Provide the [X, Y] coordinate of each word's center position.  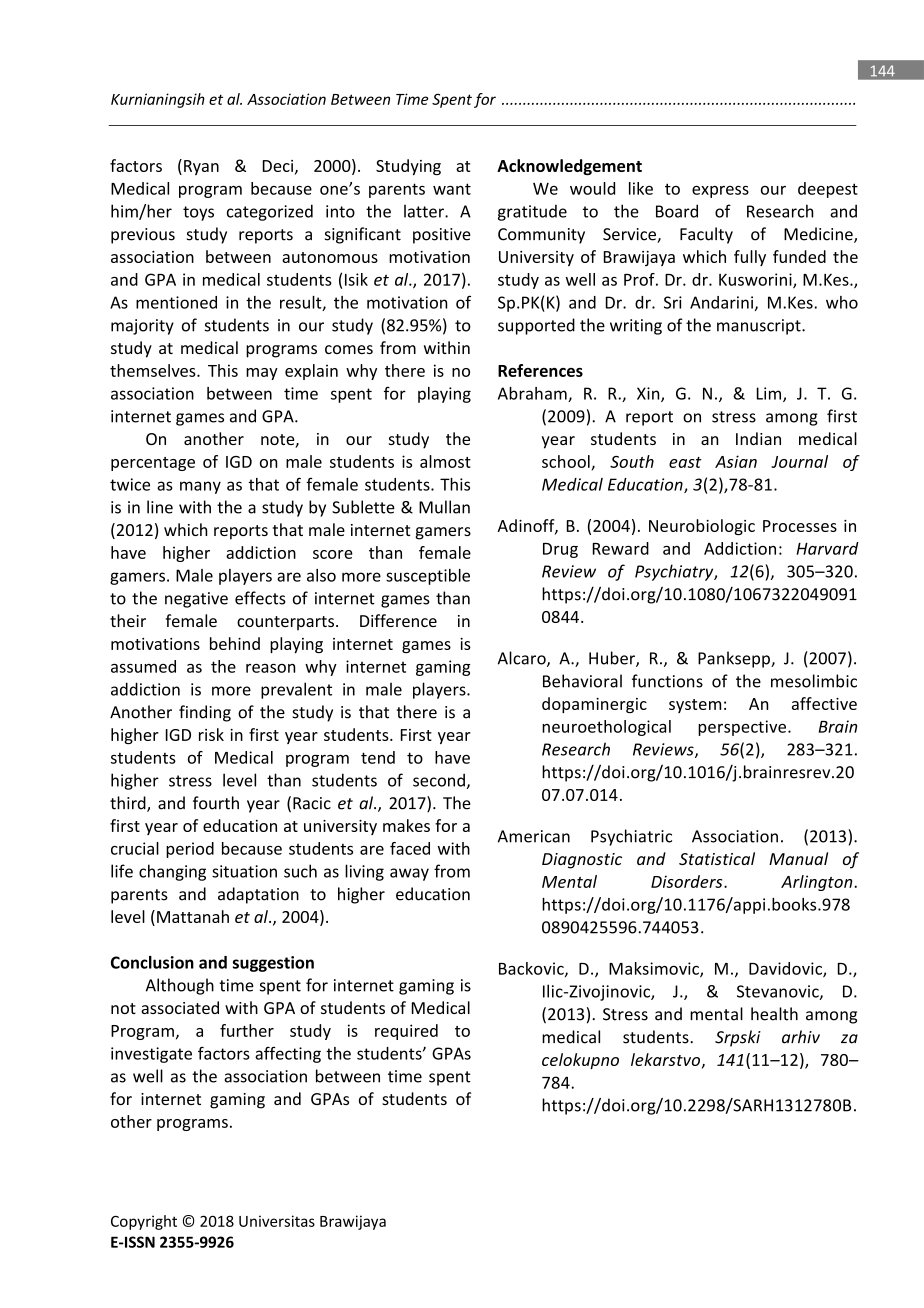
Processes [800, 526]
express [720, 192]
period [190, 850]
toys [198, 213]
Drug [560, 550]
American [534, 836]
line [160, 507]
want [452, 189]
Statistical [717, 858]
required [406, 1032]
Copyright [144, 1222]
